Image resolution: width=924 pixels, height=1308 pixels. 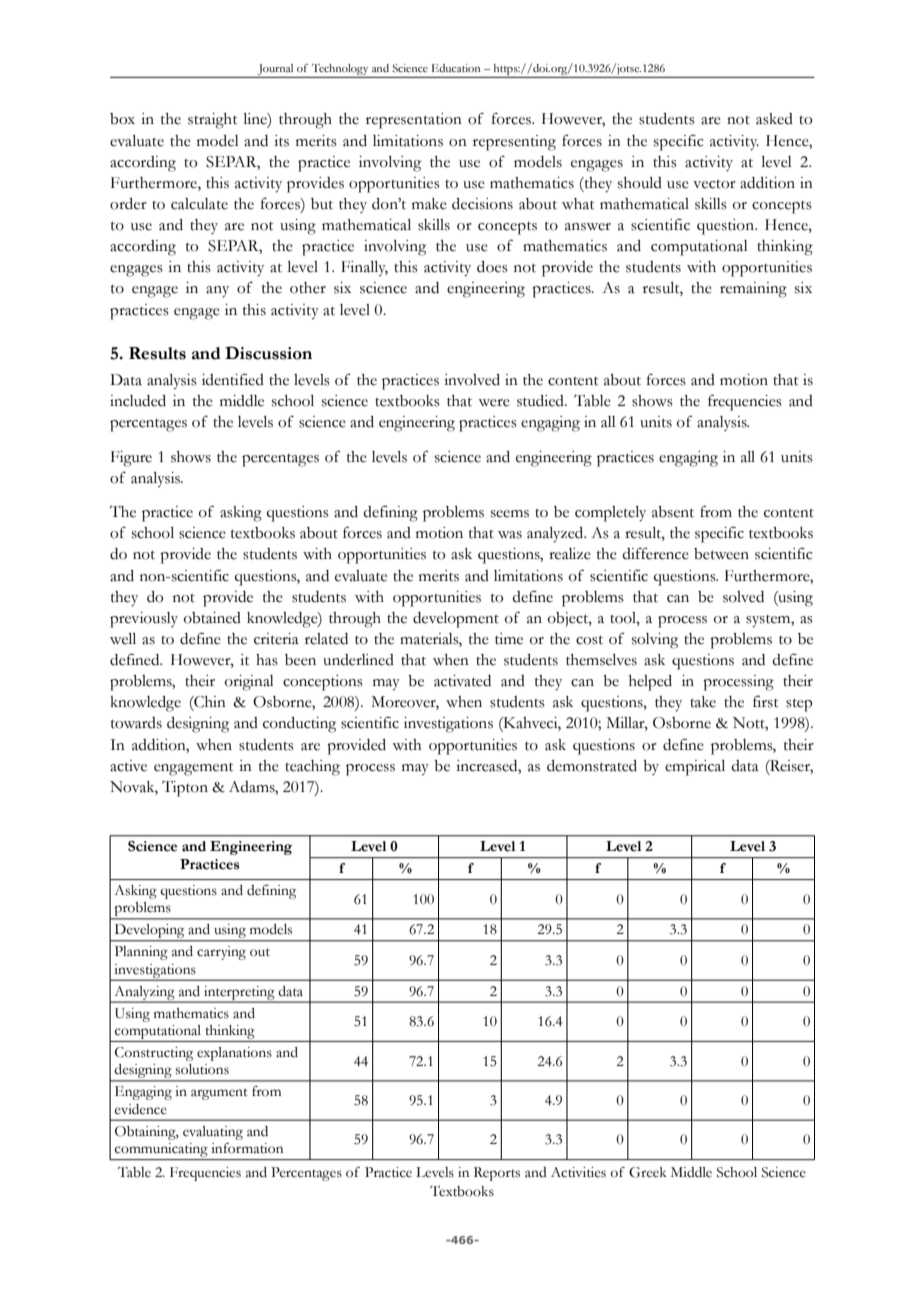 What do you see at coordinates (213, 1133) in the page?
I see `evaluating` at bounding box center [213, 1133].
